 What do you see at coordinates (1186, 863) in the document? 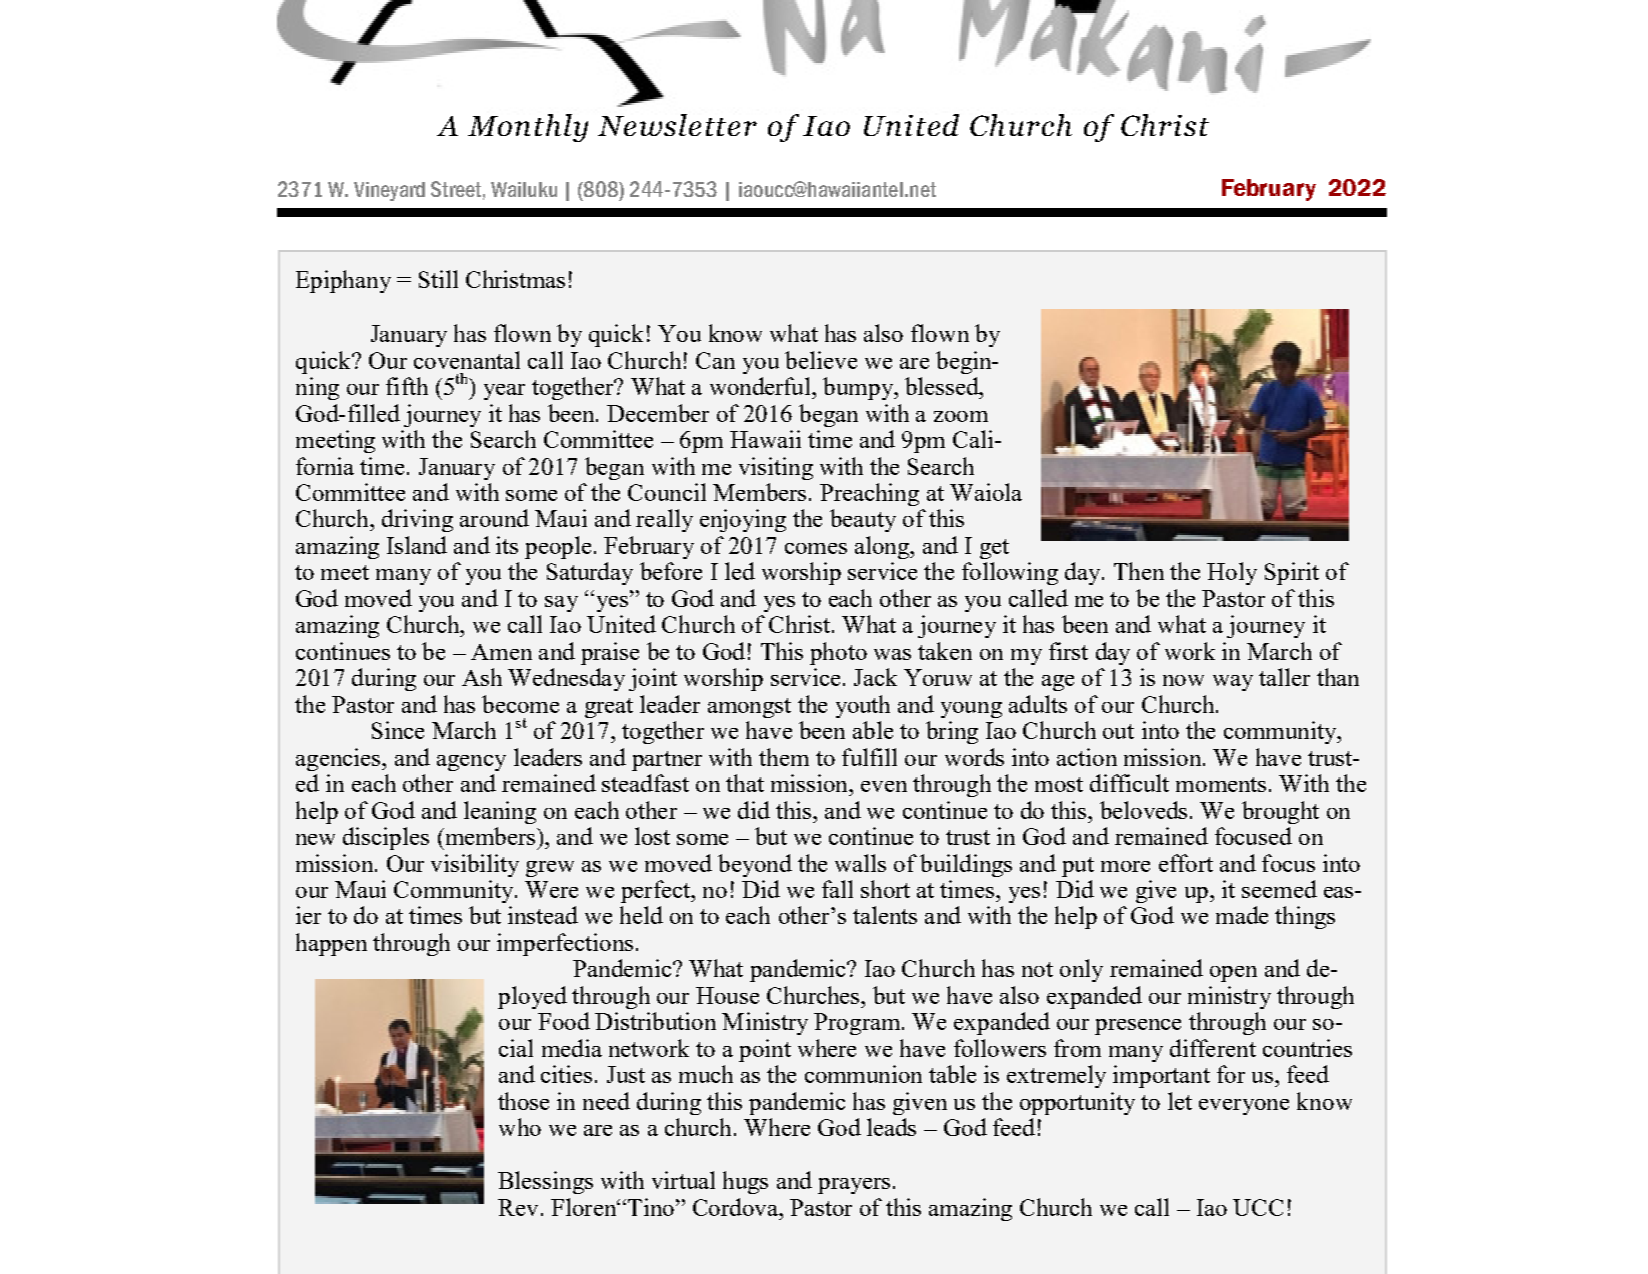
I see `effort` at bounding box center [1186, 863].
